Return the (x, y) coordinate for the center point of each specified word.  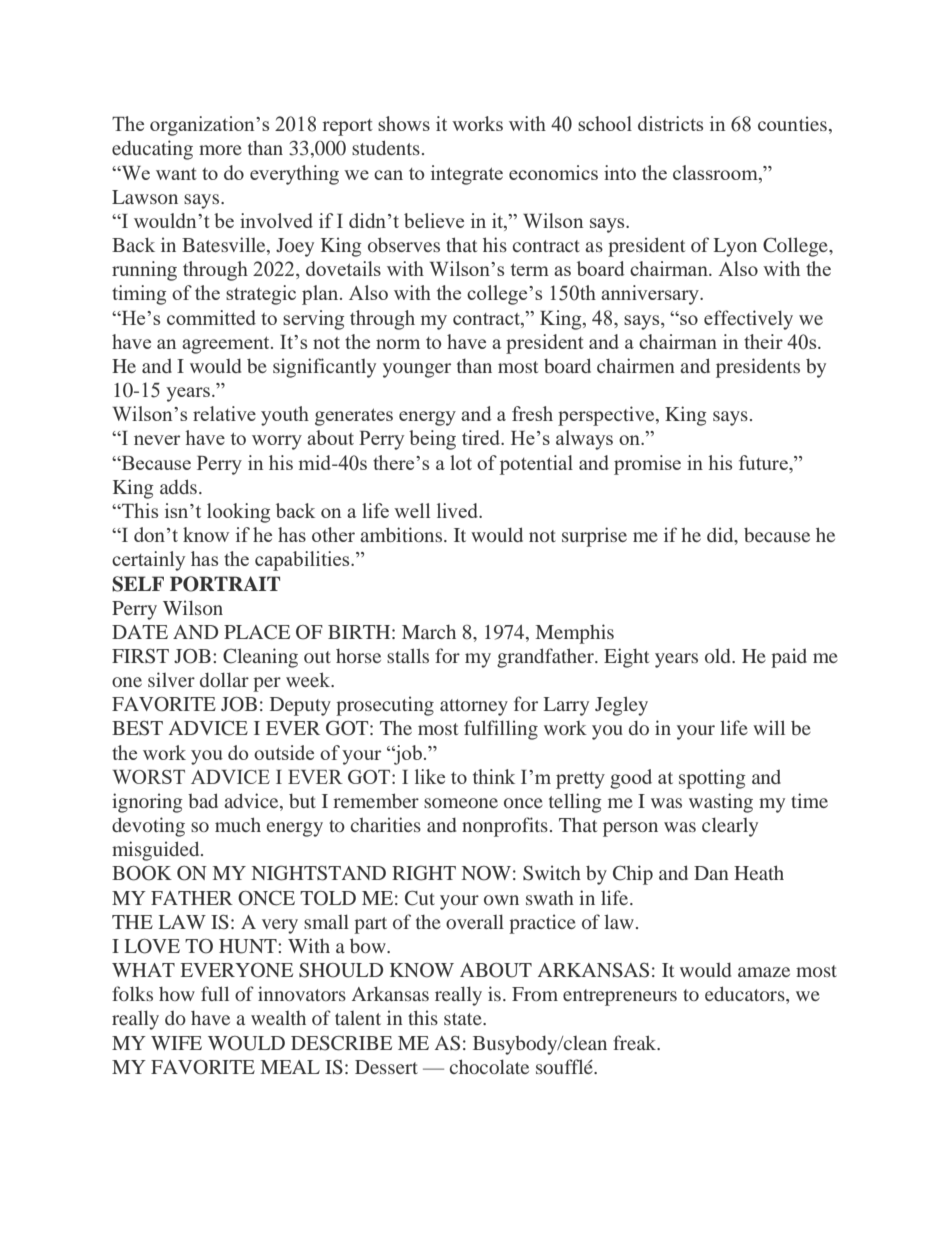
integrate (467, 175)
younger (417, 370)
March (429, 632)
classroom (716, 172)
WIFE (176, 1043)
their (763, 341)
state (464, 1019)
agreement (227, 345)
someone (461, 803)
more (220, 150)
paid (789, 658)
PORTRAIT (225, 584)
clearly (730, 827)
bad (203, 800)
